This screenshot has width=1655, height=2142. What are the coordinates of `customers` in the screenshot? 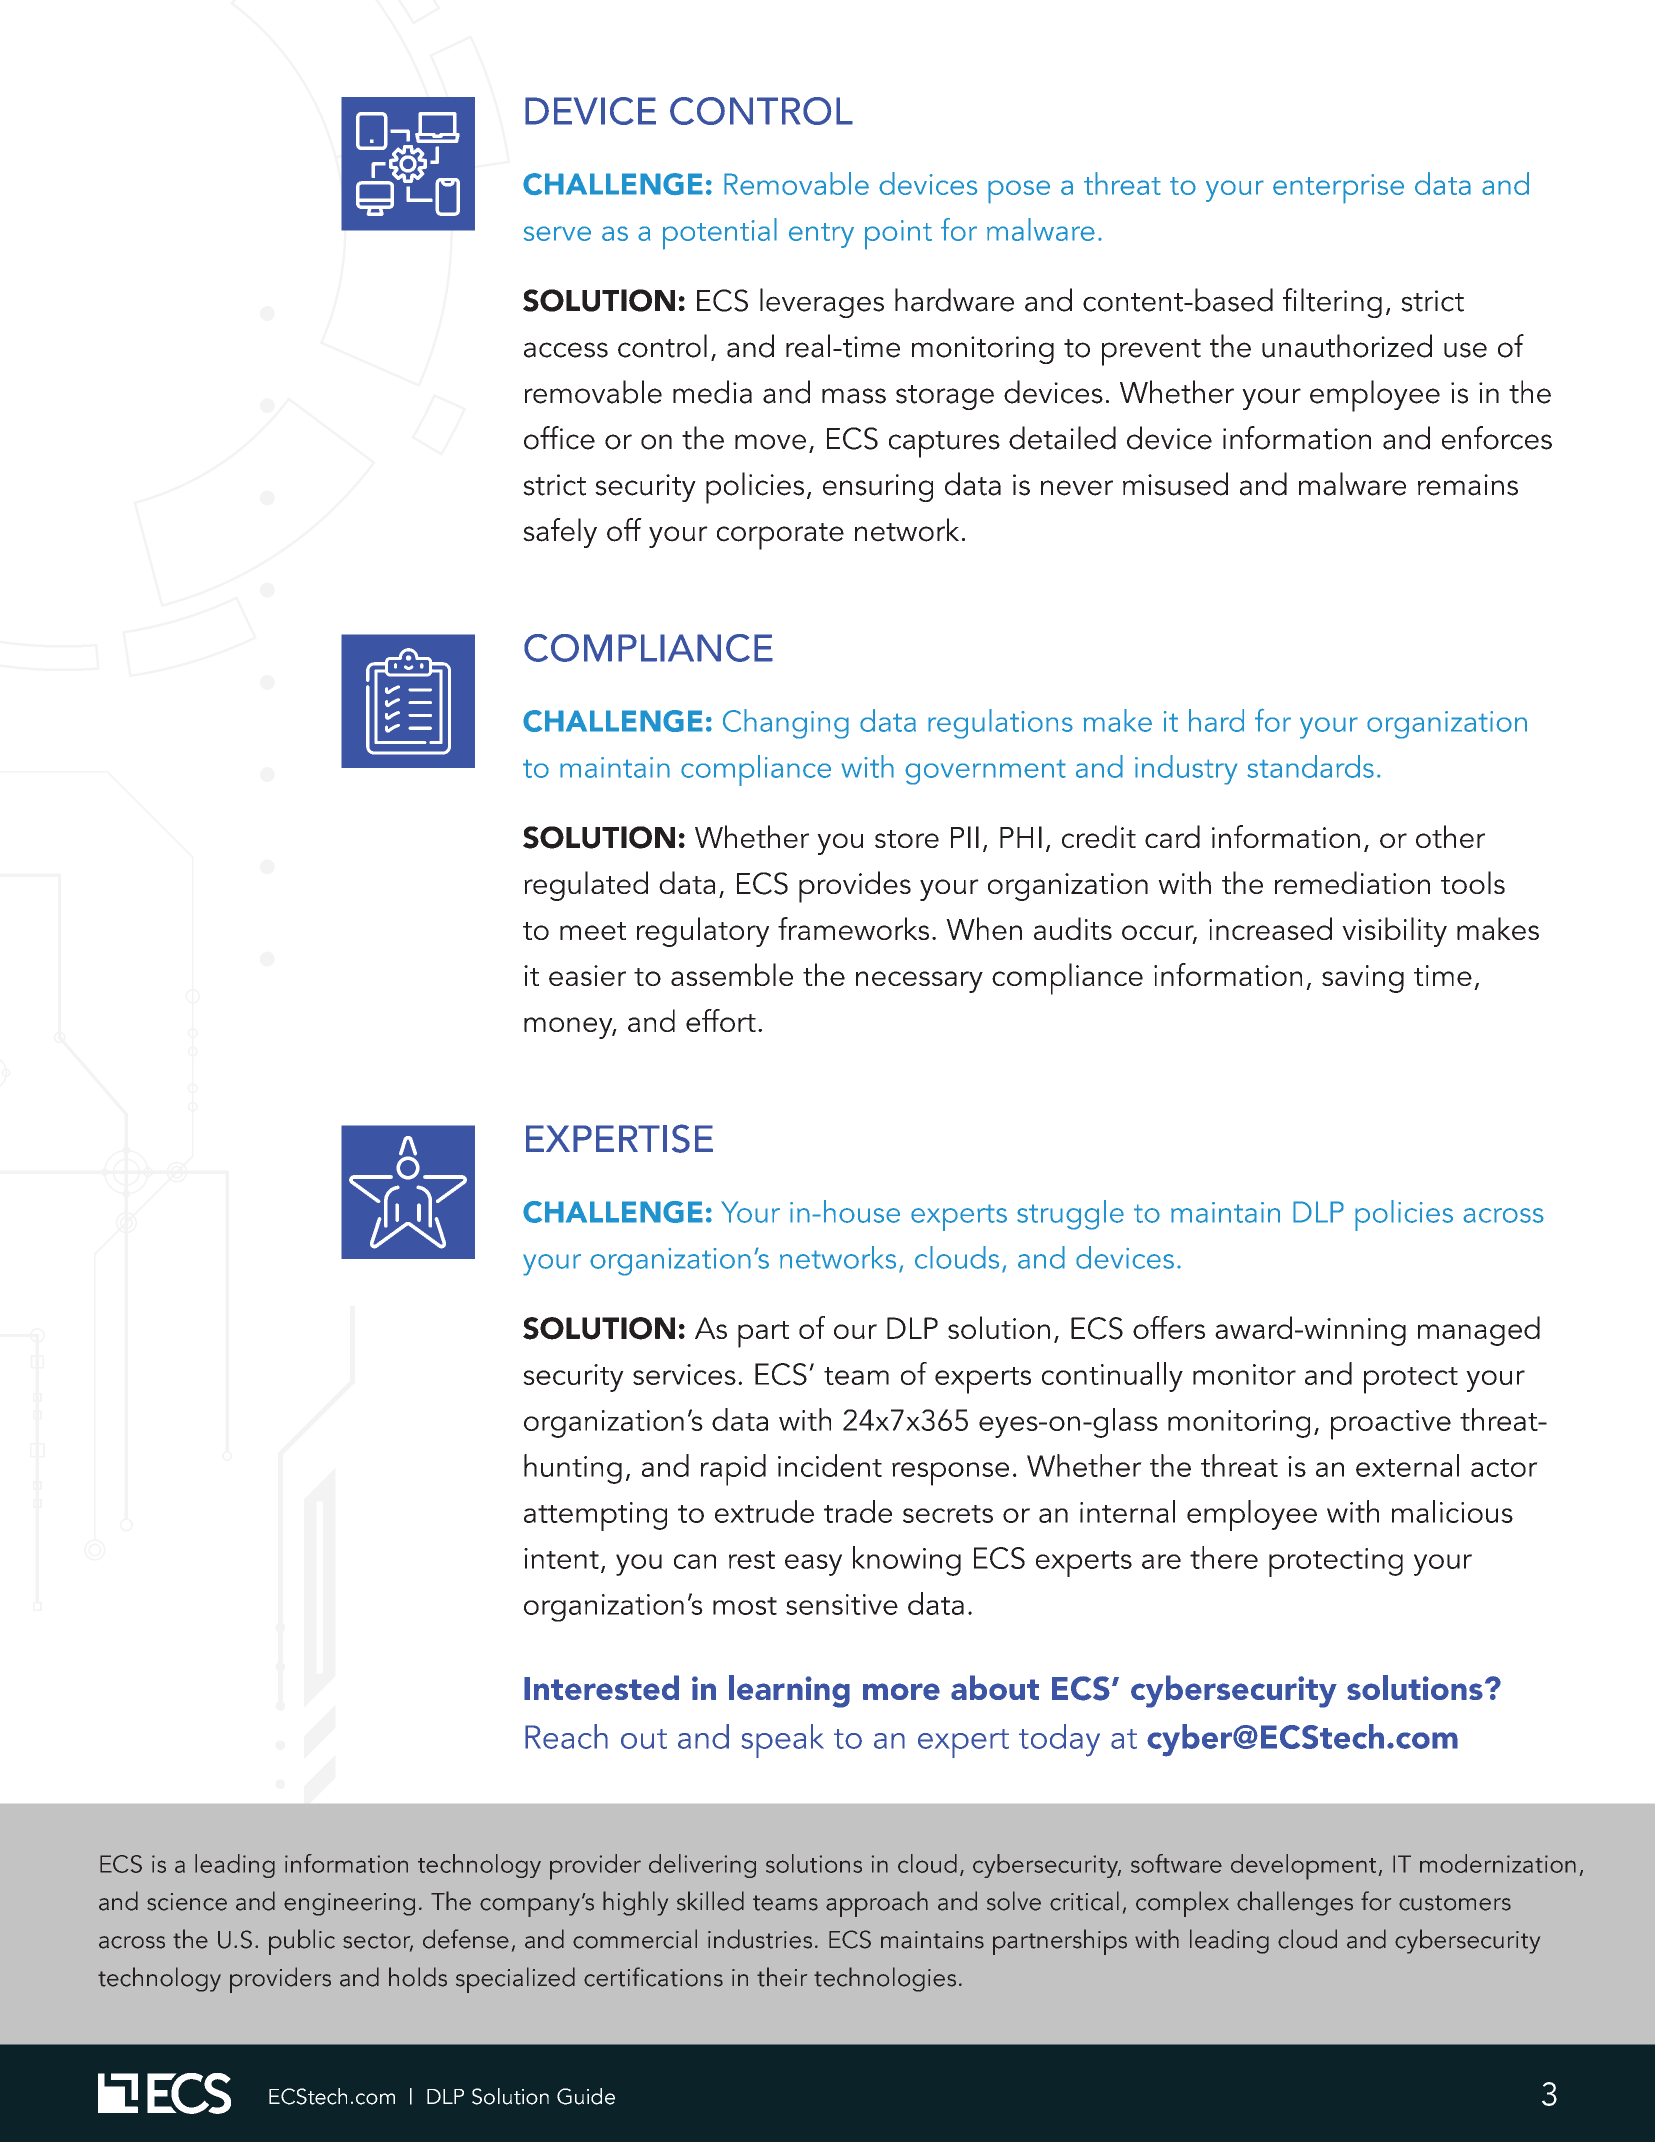 It's located at (1455, 1903).
